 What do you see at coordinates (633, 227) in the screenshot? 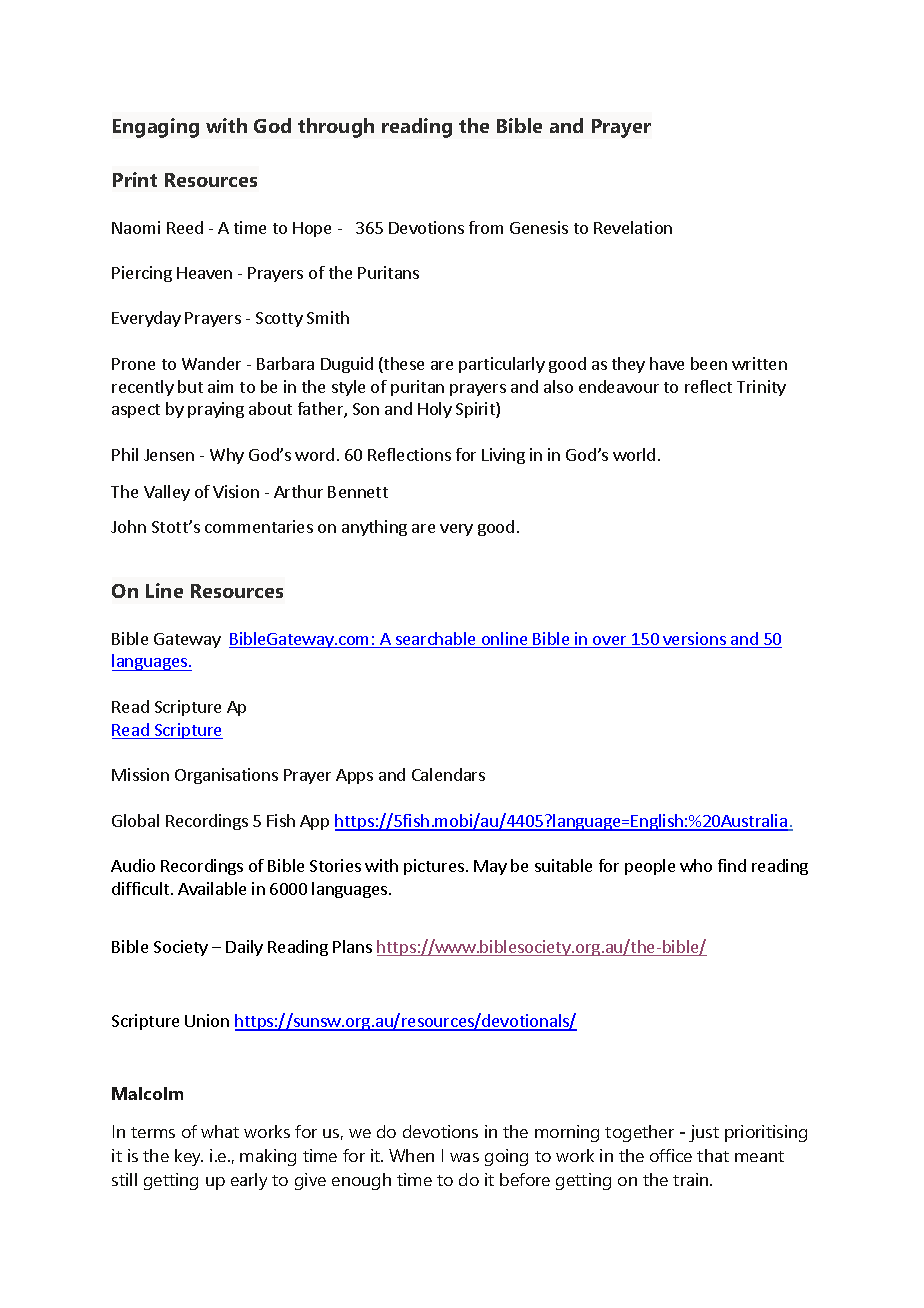
I see `Revelation` at bounding box center [633, 227].
